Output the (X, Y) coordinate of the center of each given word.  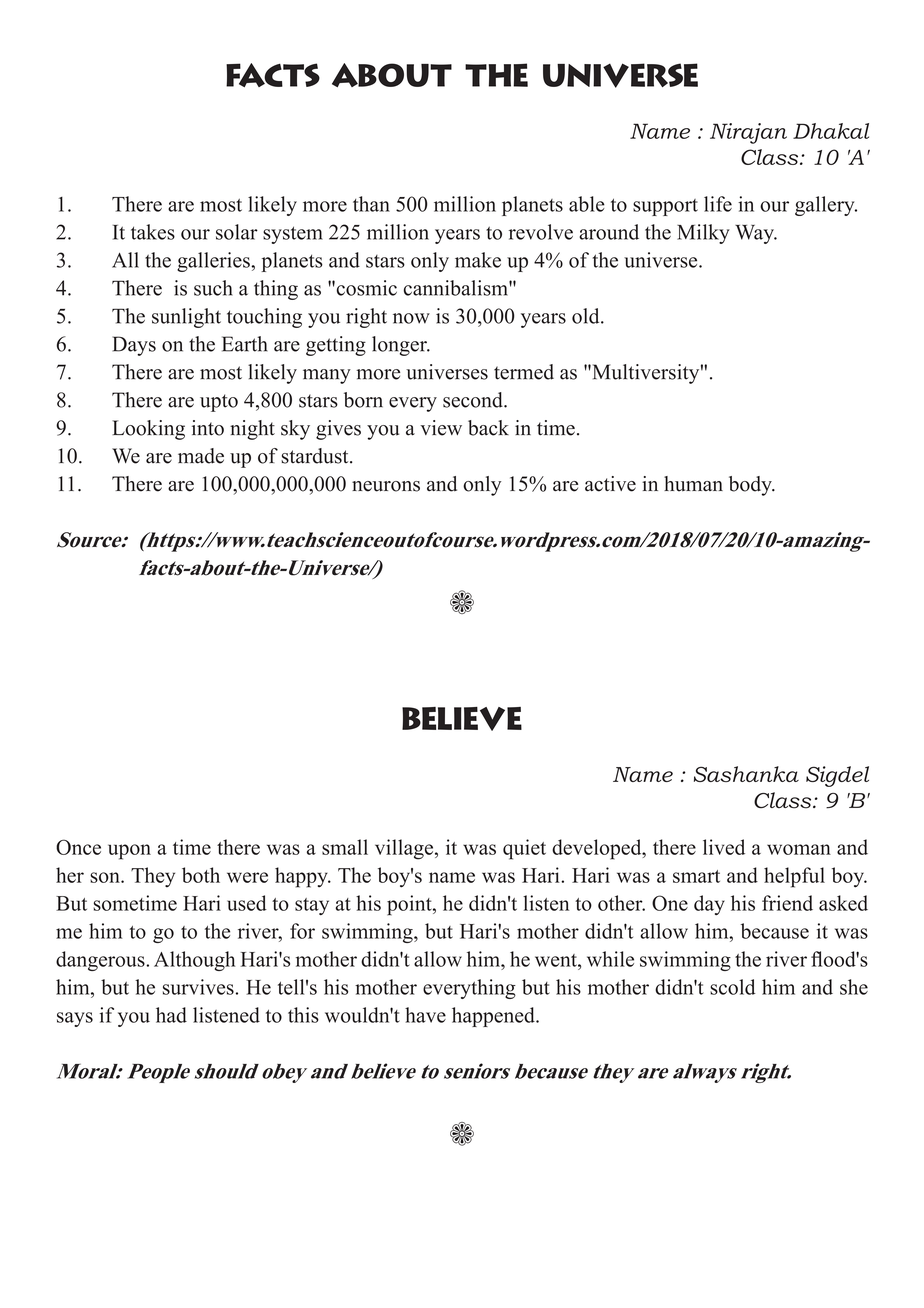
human (693, 484)
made (201, 456)
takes (153, 232)
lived (724, 847)
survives (198, 987)
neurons (386, 486)
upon (129, 852)
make (478, 260)
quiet (524, 849)
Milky (703, 234)
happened (494, 1017)
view (441, 428)
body (751, 486)
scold (733, 987)
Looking (148, 430)
